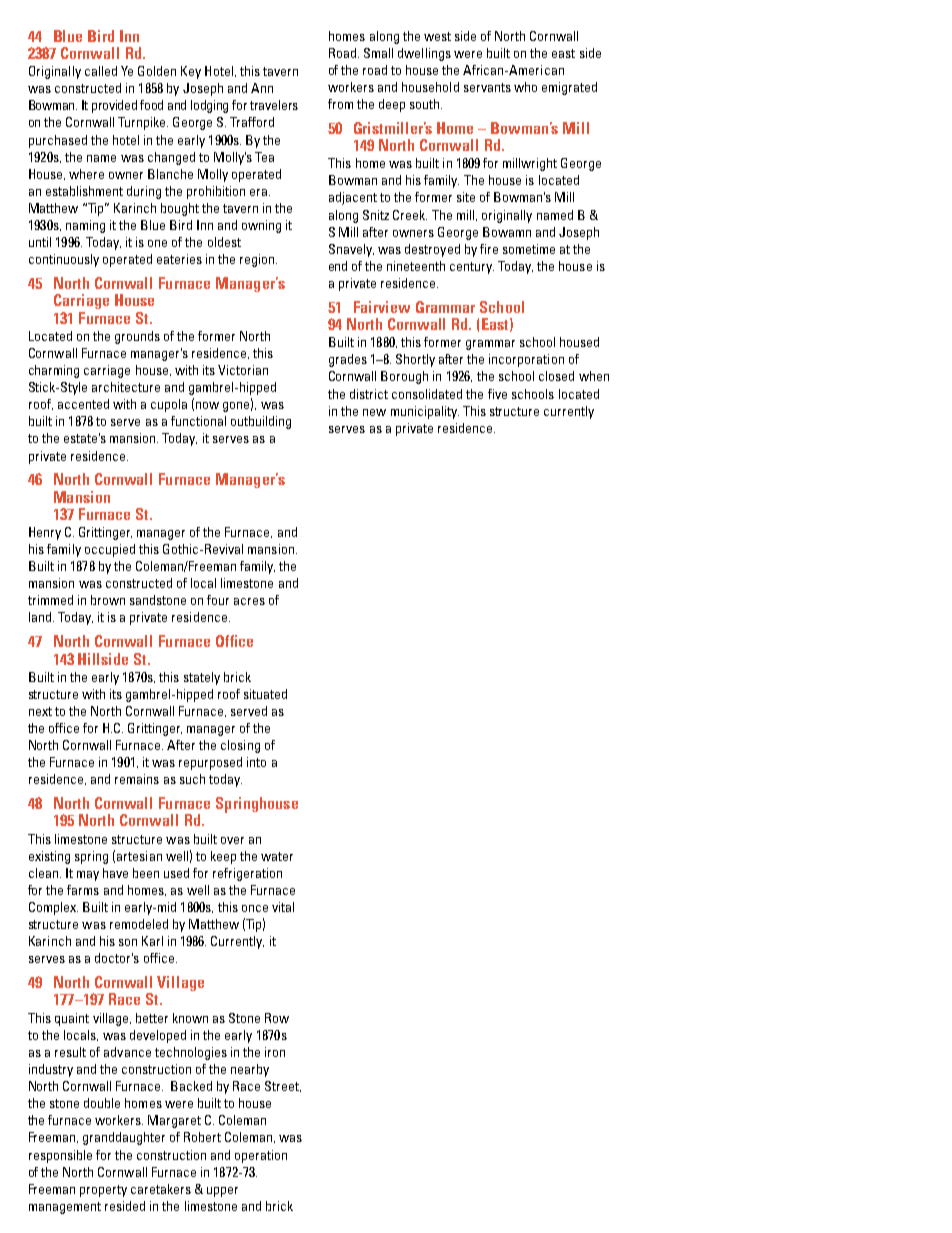 This image has width=952, height=1233. I want to click on outbuilding, so click(261, 422).
